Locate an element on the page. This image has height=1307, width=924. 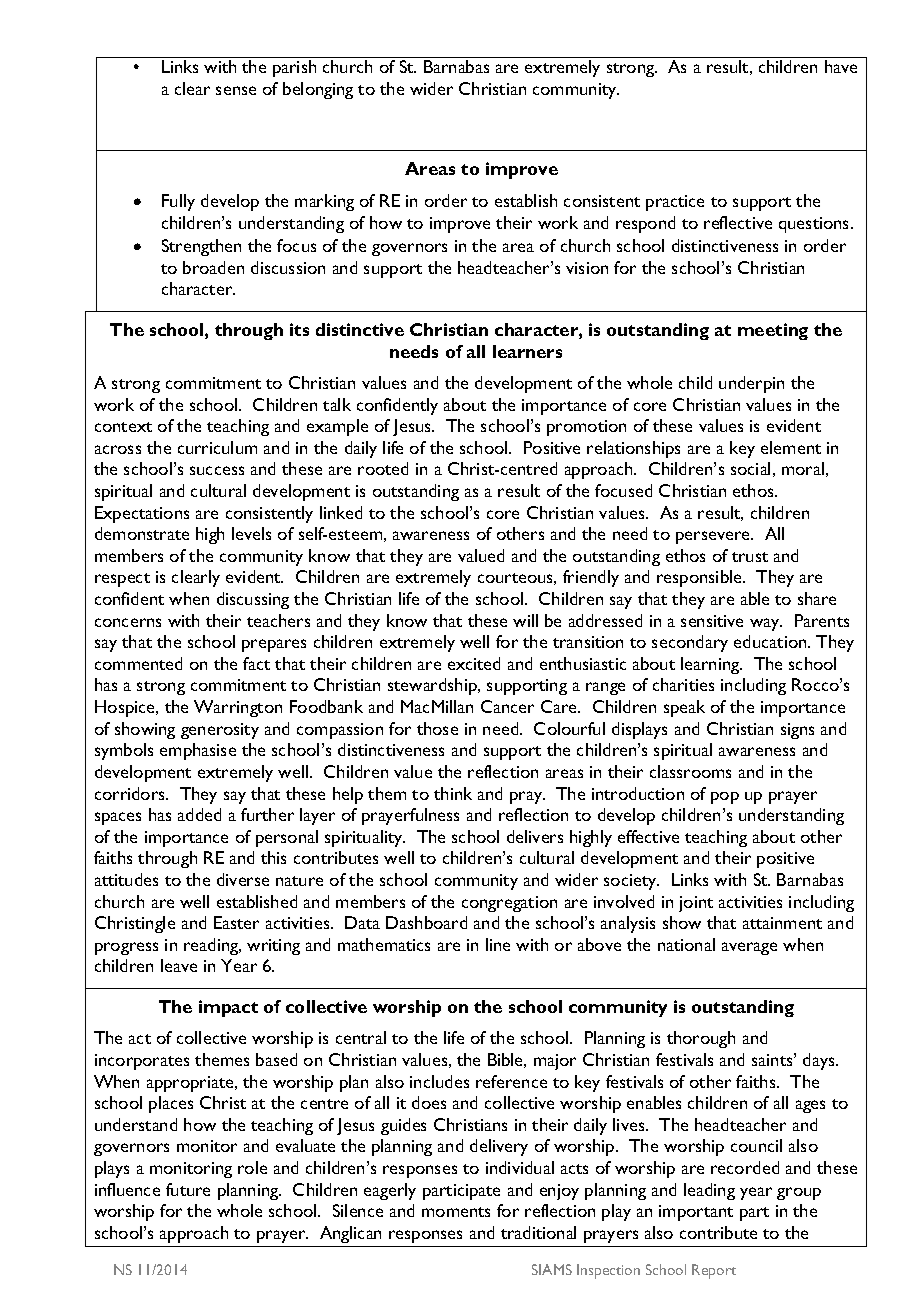
pop is located at coordinates (725, 798).
